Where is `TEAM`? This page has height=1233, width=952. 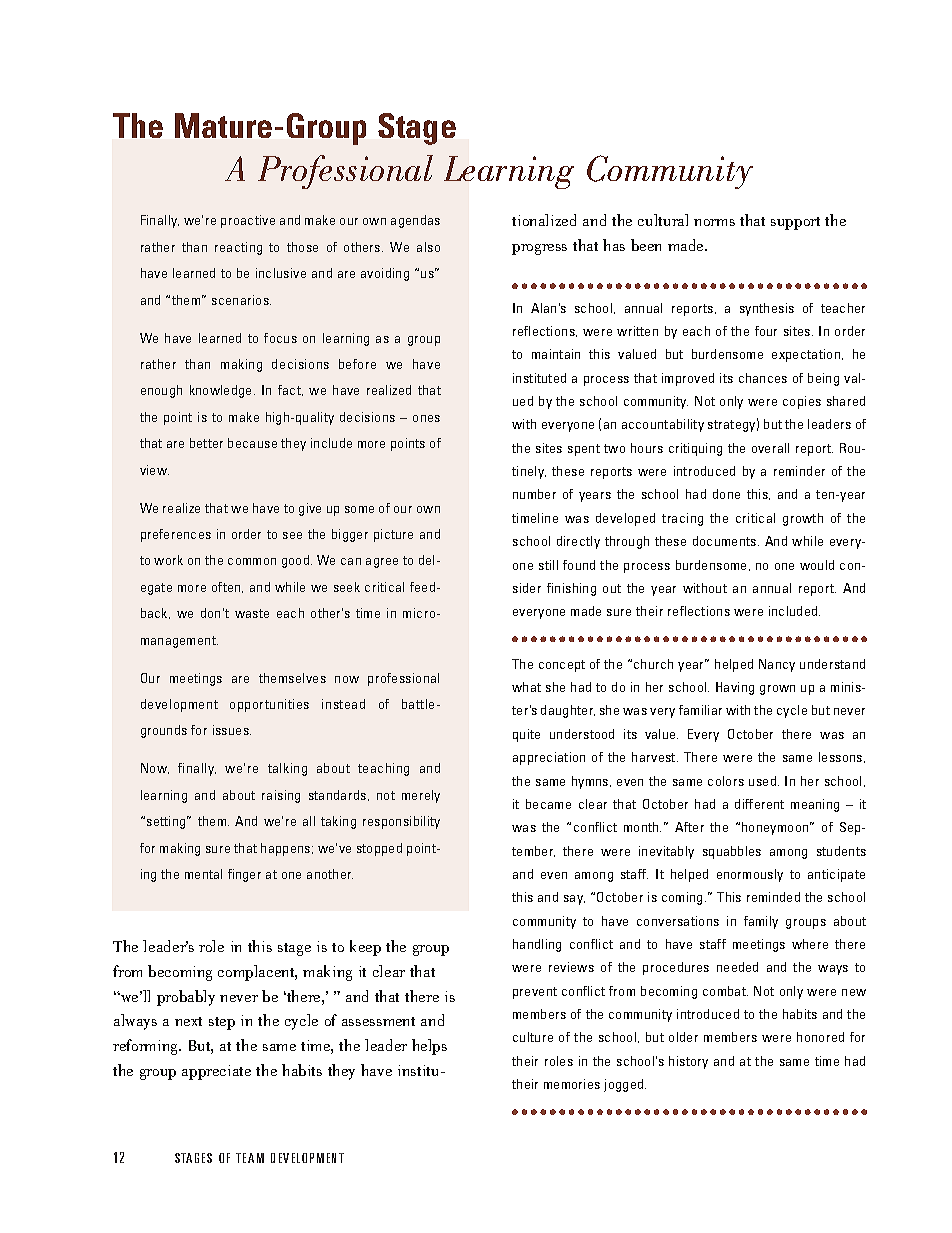 TEAM is located at coordinates (250, 1158).
